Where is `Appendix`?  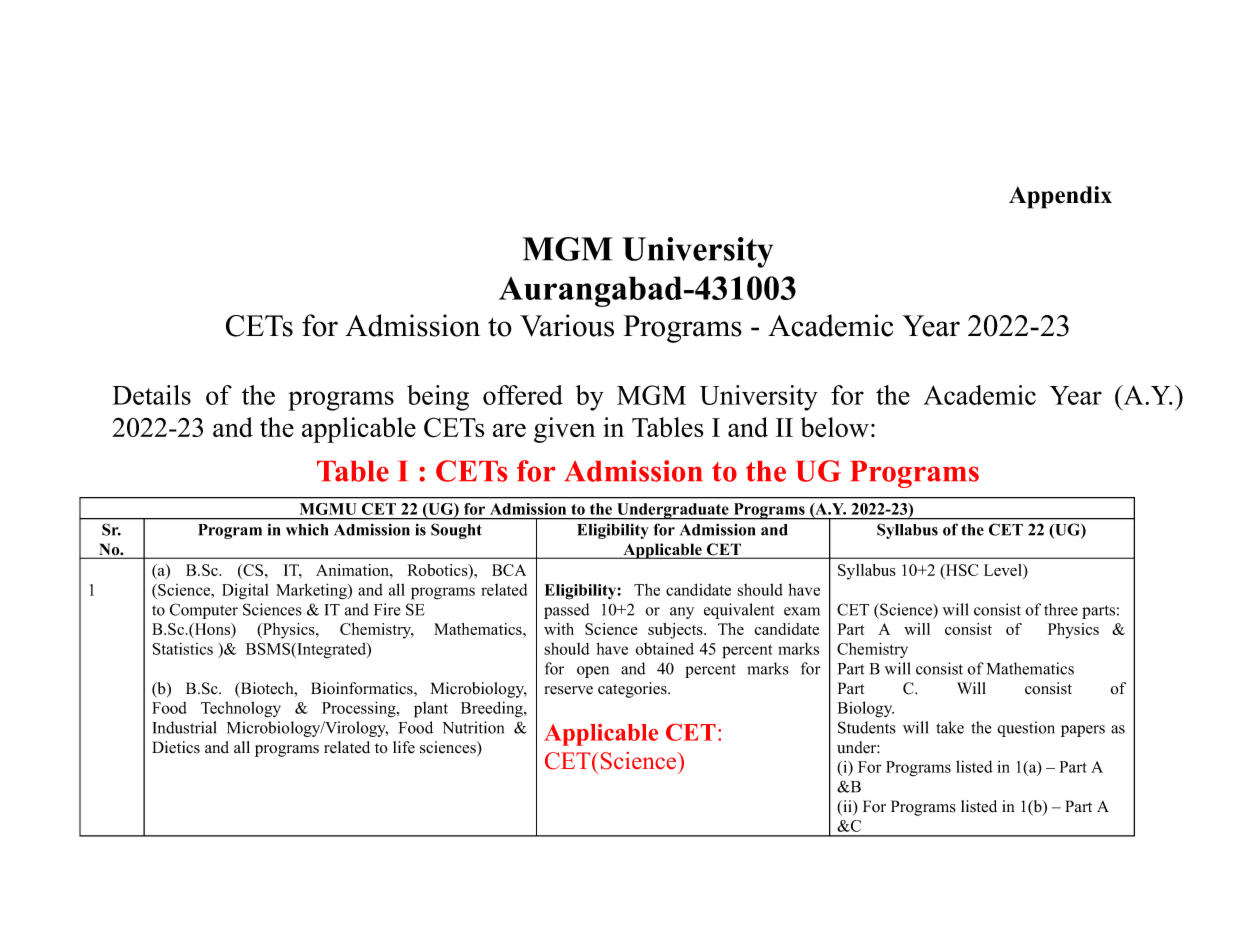
Appendix is located at coordinates (1060, 197).
